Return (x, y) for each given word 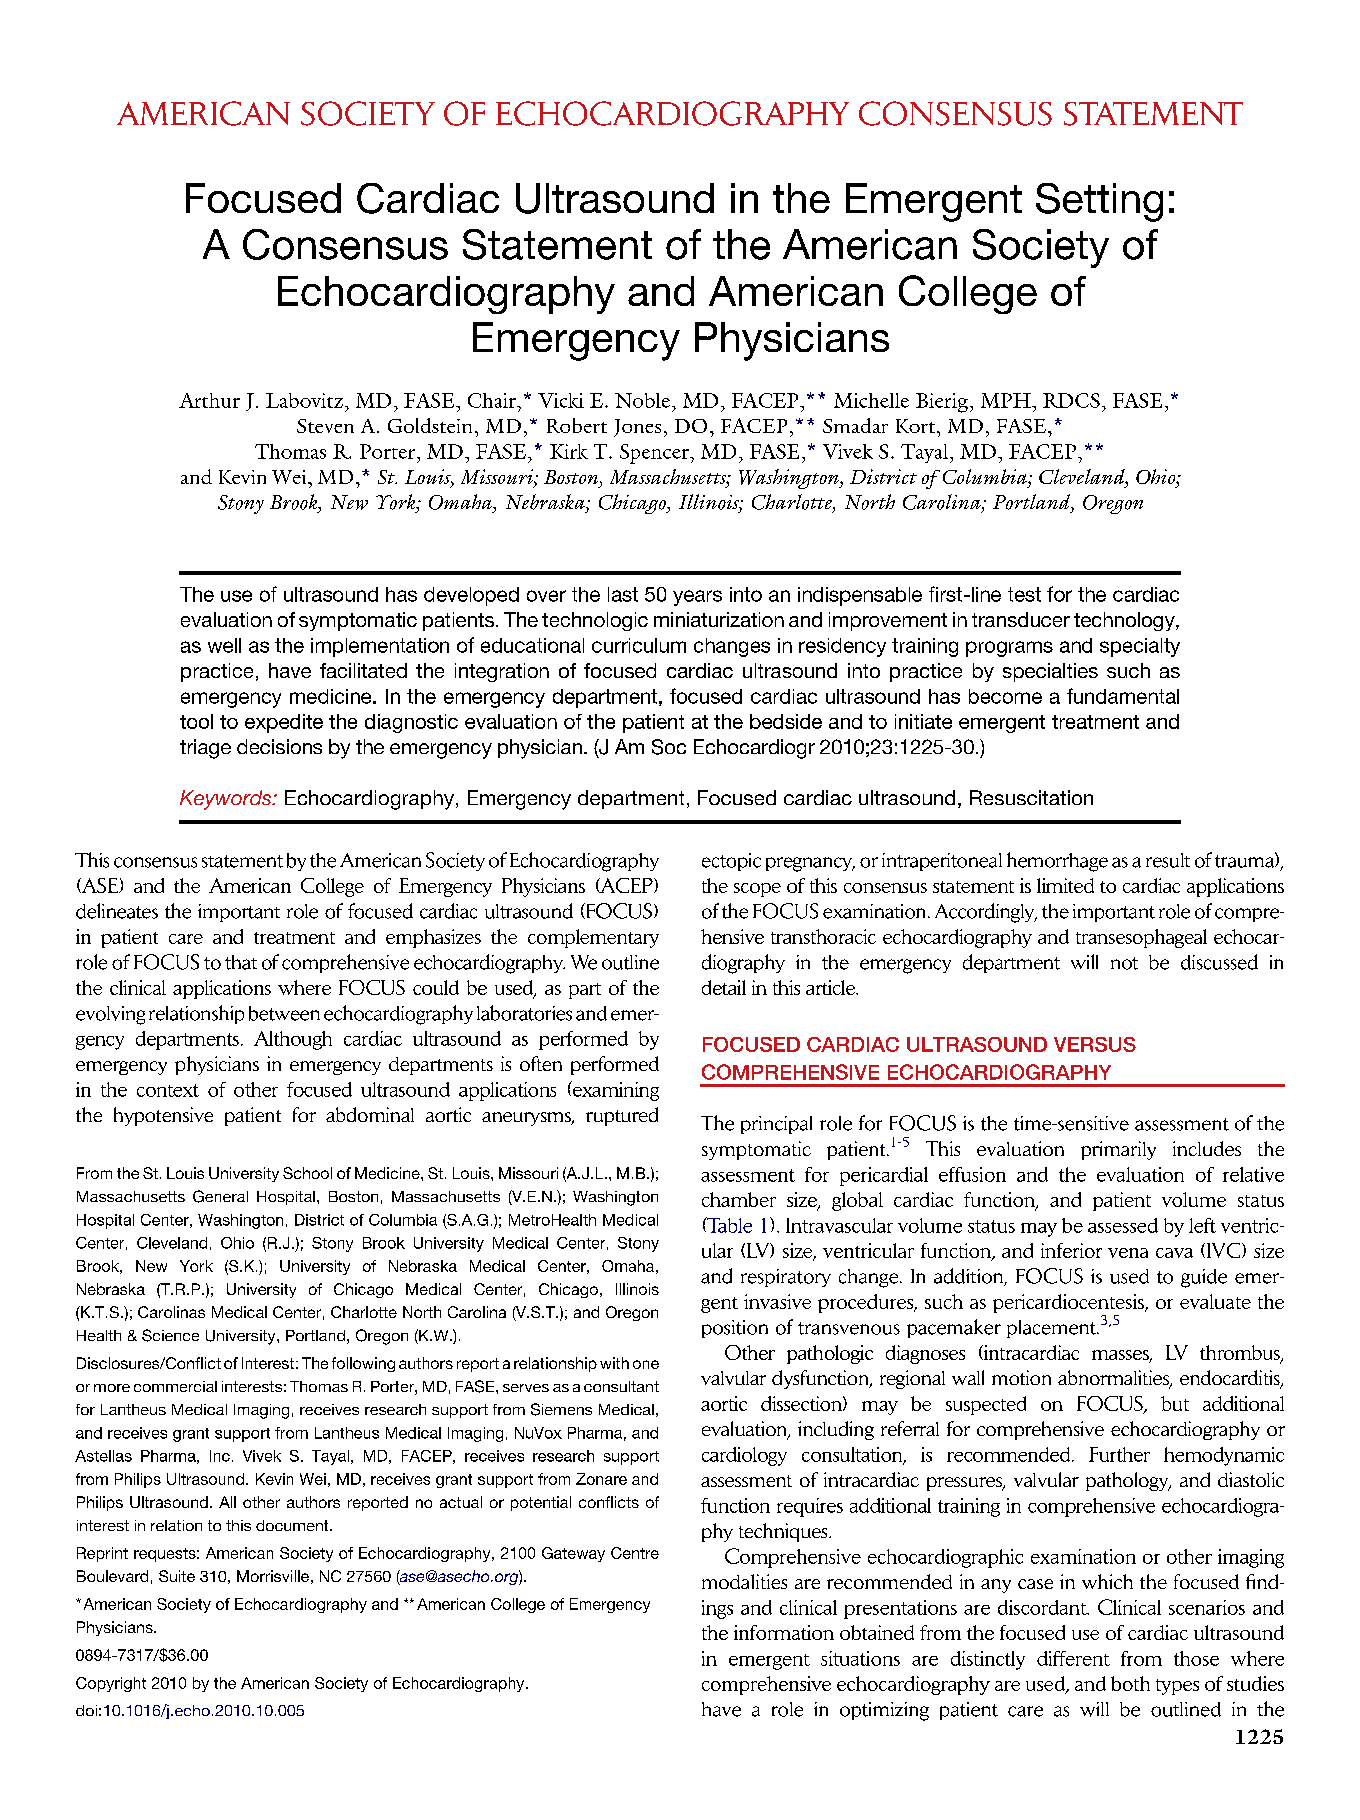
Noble (642, 400)
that (241, 962)
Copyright (111, 1684)
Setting (1099, 202)
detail (724, 987)
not (1124, 963)
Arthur (209, 400)
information (784, 1632)
